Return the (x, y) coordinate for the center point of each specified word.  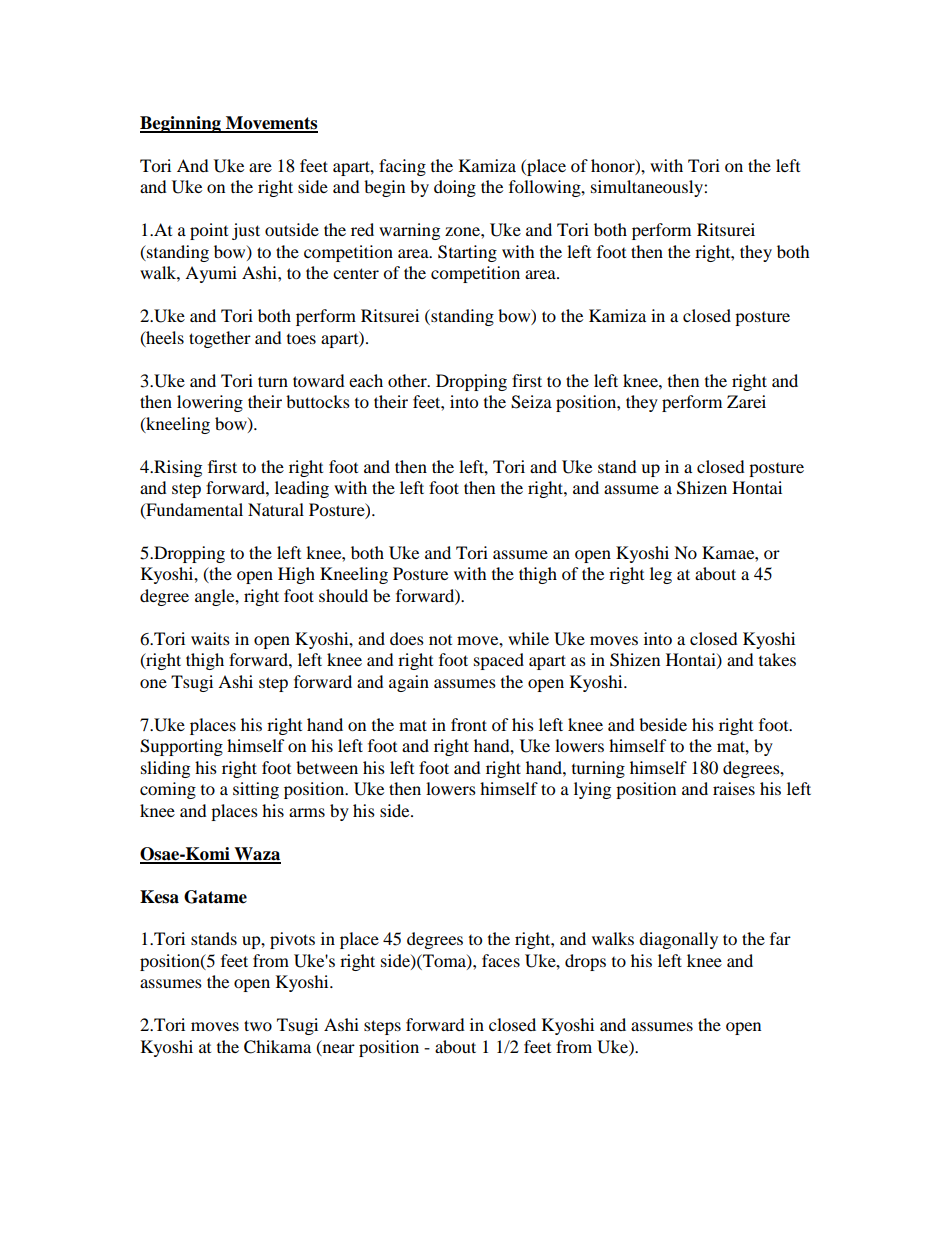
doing (455, 188)
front (469, 724)
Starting (467, 253)
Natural (276, 509)
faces (501, 960)
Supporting (181, 747)
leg (661, 575)
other (408, 380)
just (246, 231)
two (258, 1025)
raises (734, 788)
